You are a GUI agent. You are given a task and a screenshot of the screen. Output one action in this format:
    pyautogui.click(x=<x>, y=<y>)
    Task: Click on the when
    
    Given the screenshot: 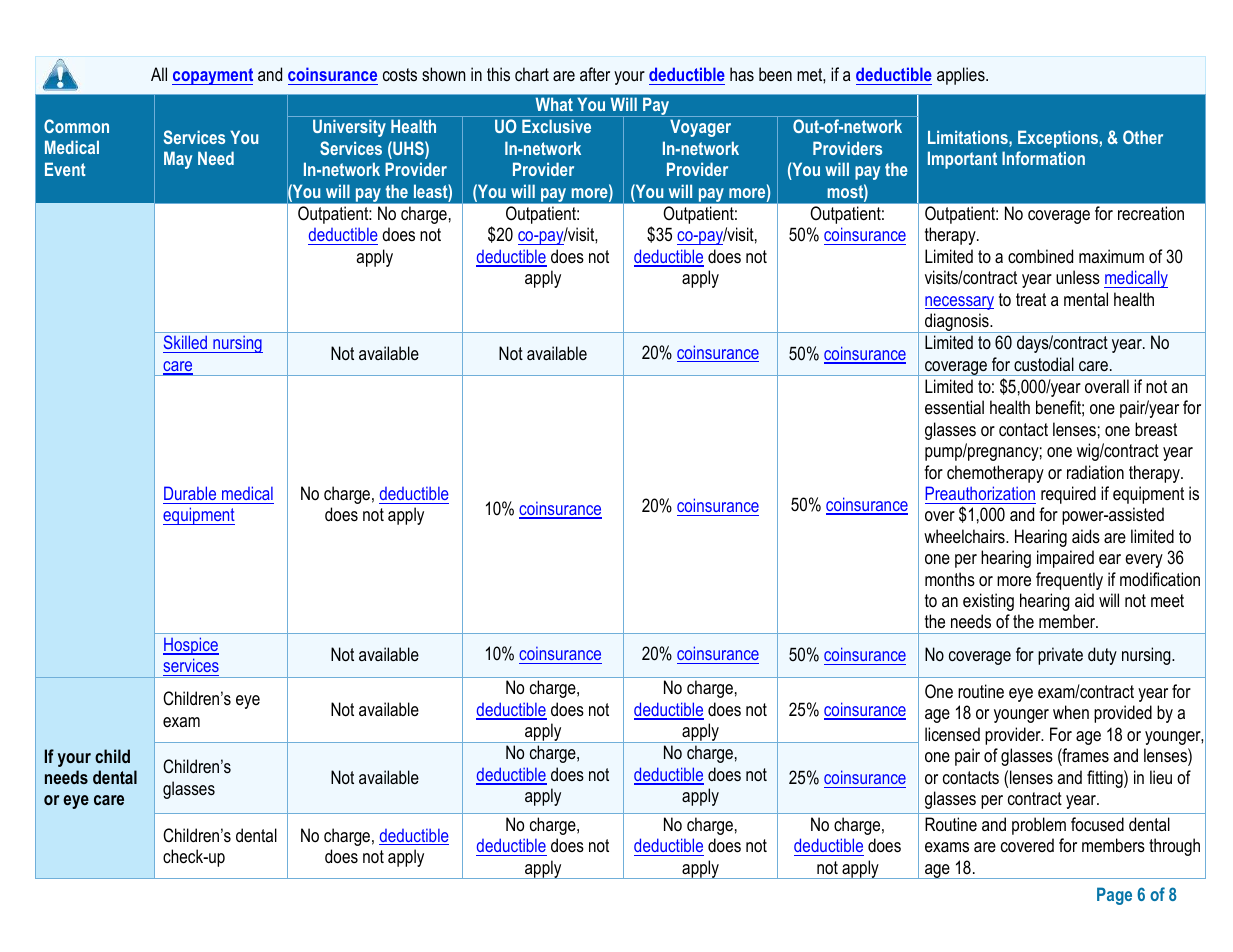 What is the action you would take?
    pyautogui.click(x=1071, y=712)
